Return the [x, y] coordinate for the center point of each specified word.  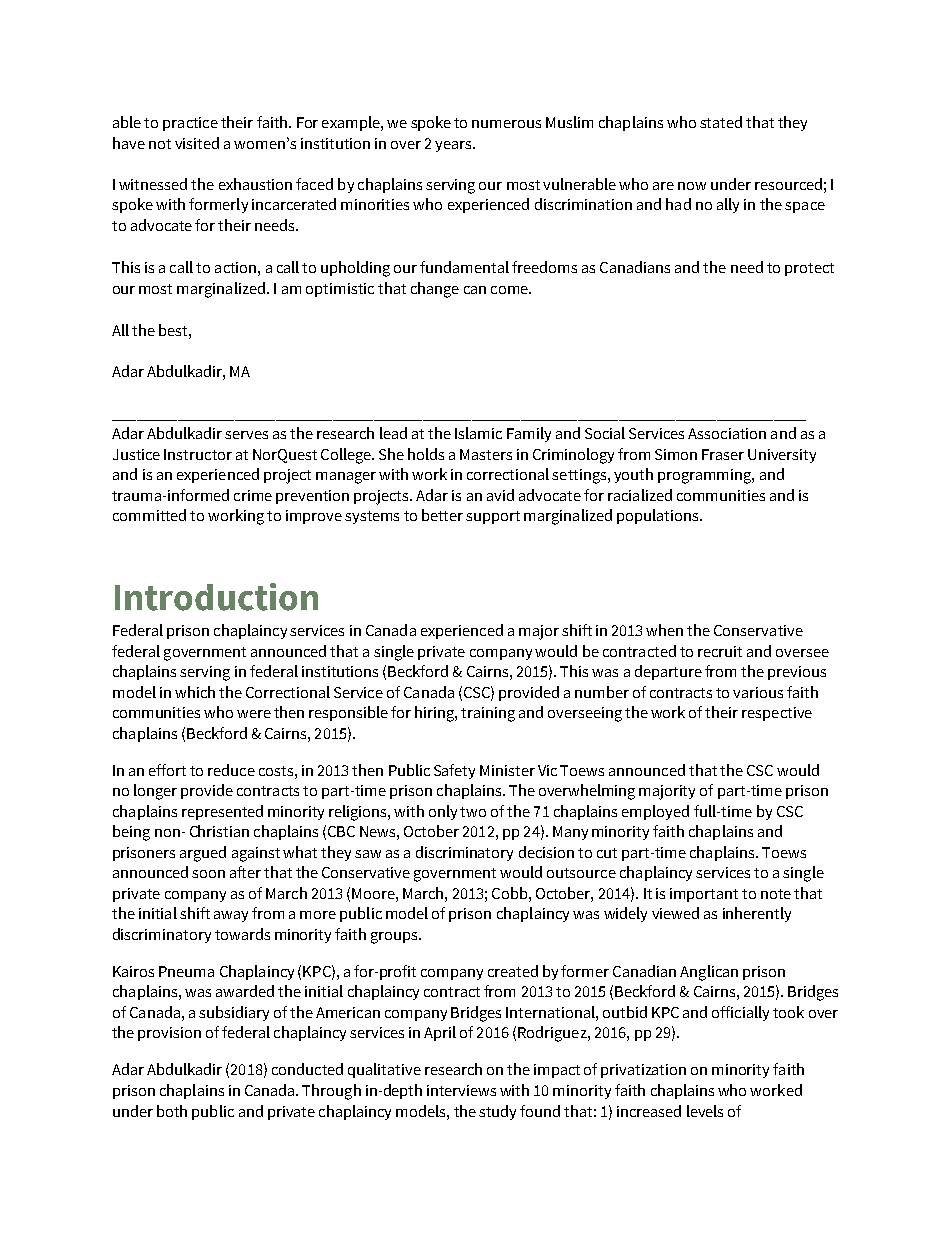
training [488, 714]
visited [197, 143]
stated [721, 122]
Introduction [216, 597]
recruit [720, 651]
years [454, 146]
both [172, 1111]
